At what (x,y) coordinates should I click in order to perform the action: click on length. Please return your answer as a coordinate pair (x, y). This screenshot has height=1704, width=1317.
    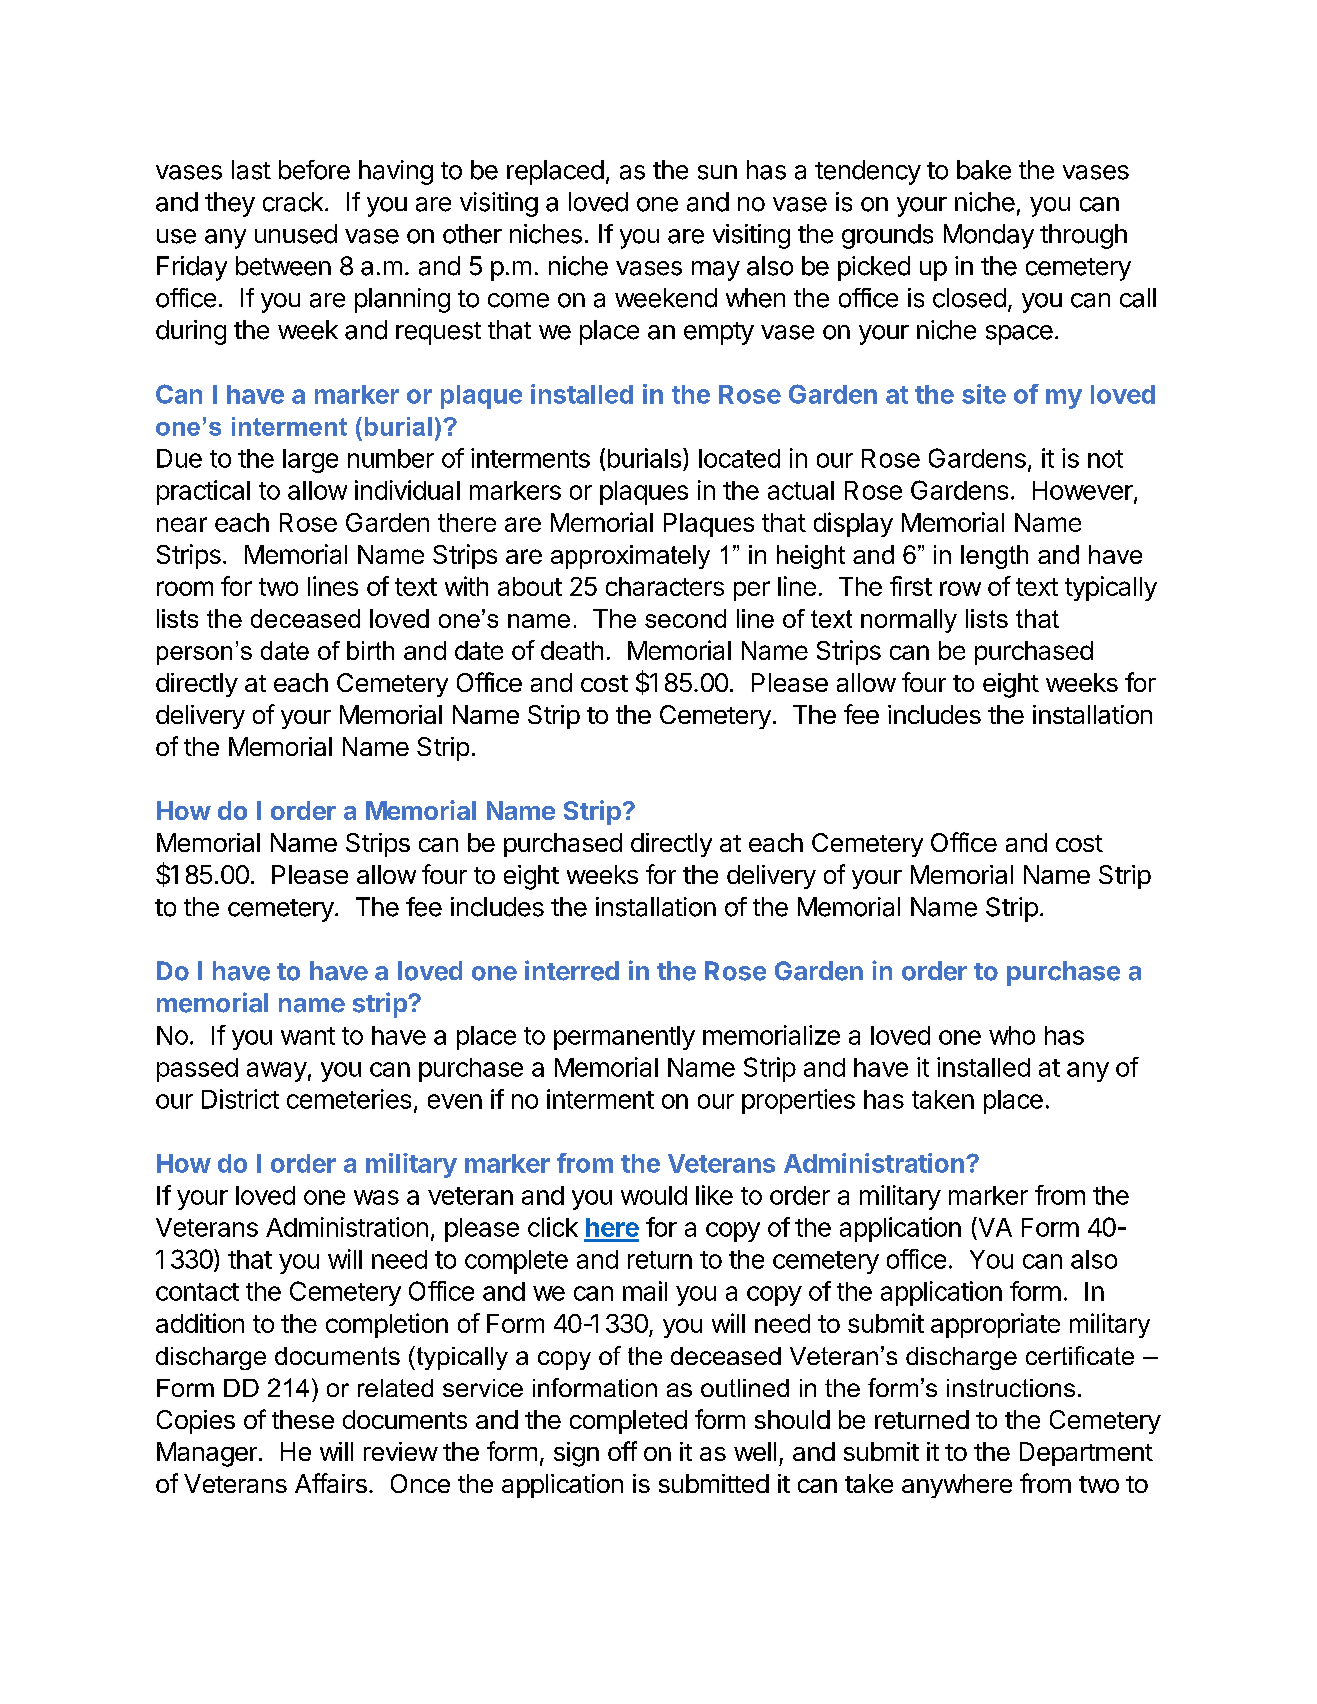
    Looking at the image, I should click on (994, 557).
